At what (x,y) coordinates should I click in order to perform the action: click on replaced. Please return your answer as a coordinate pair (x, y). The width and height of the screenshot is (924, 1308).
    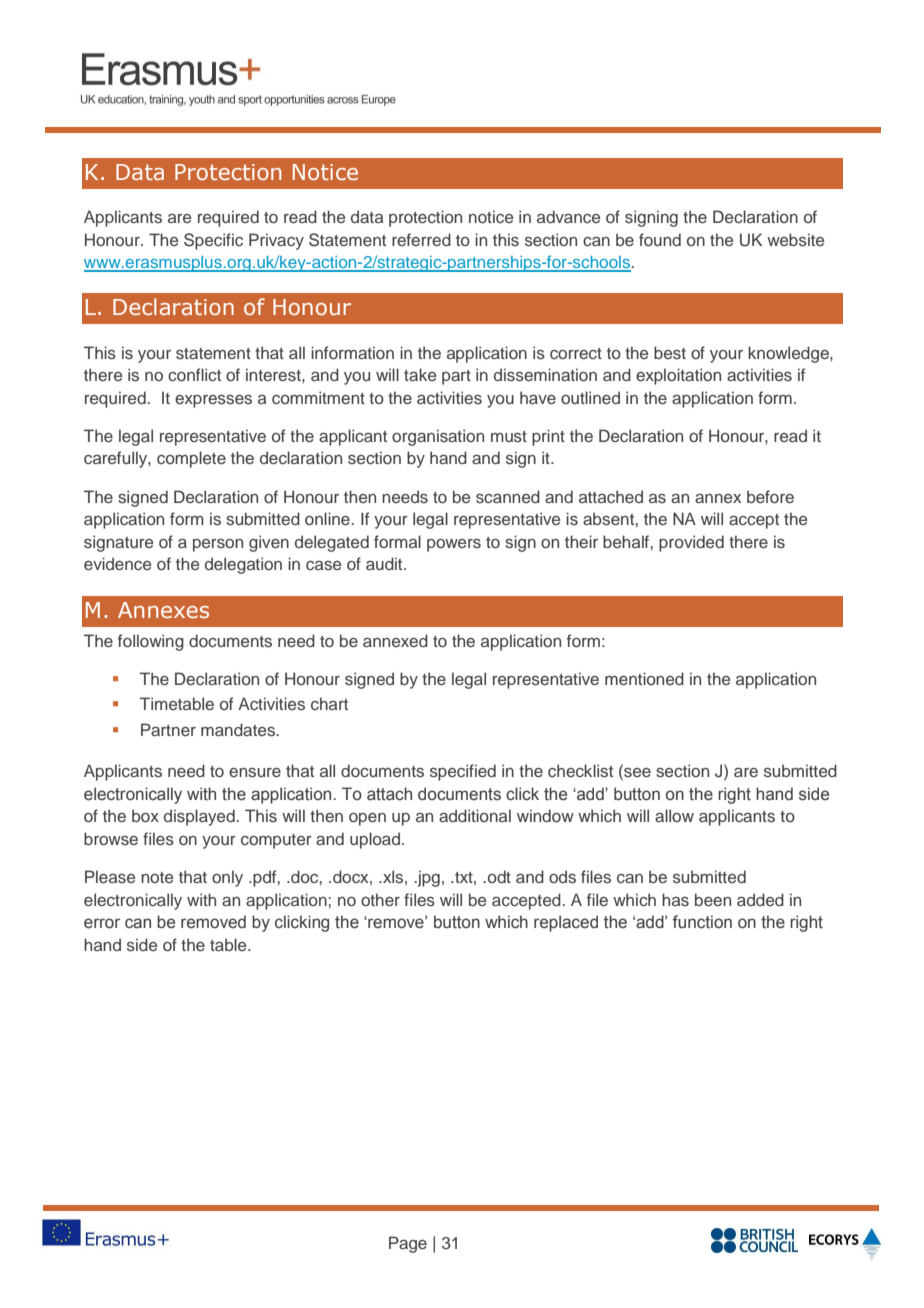
    Looking at the image, I should click on (566, 923).
